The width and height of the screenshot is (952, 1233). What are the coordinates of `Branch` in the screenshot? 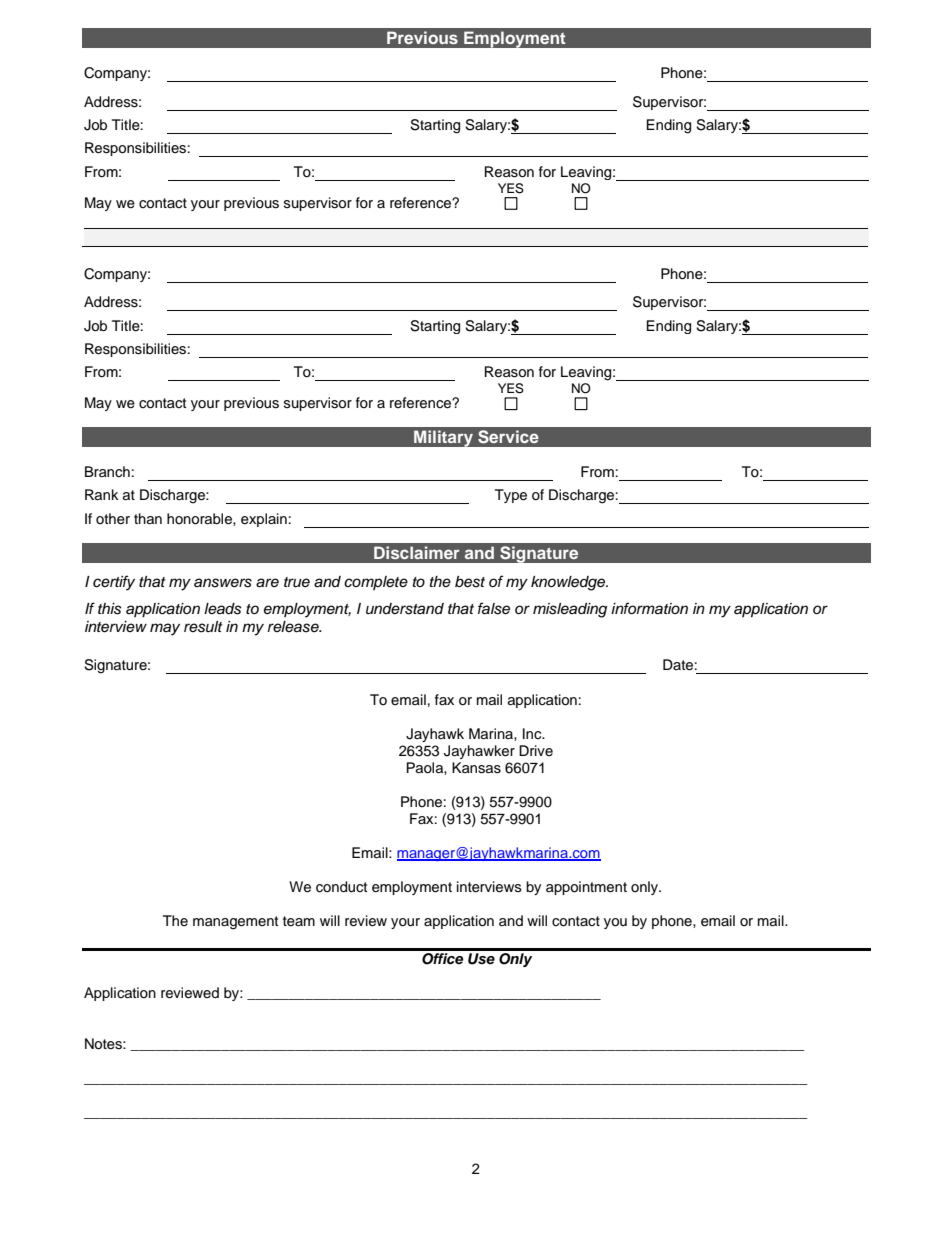 It's located at (107, 471).
